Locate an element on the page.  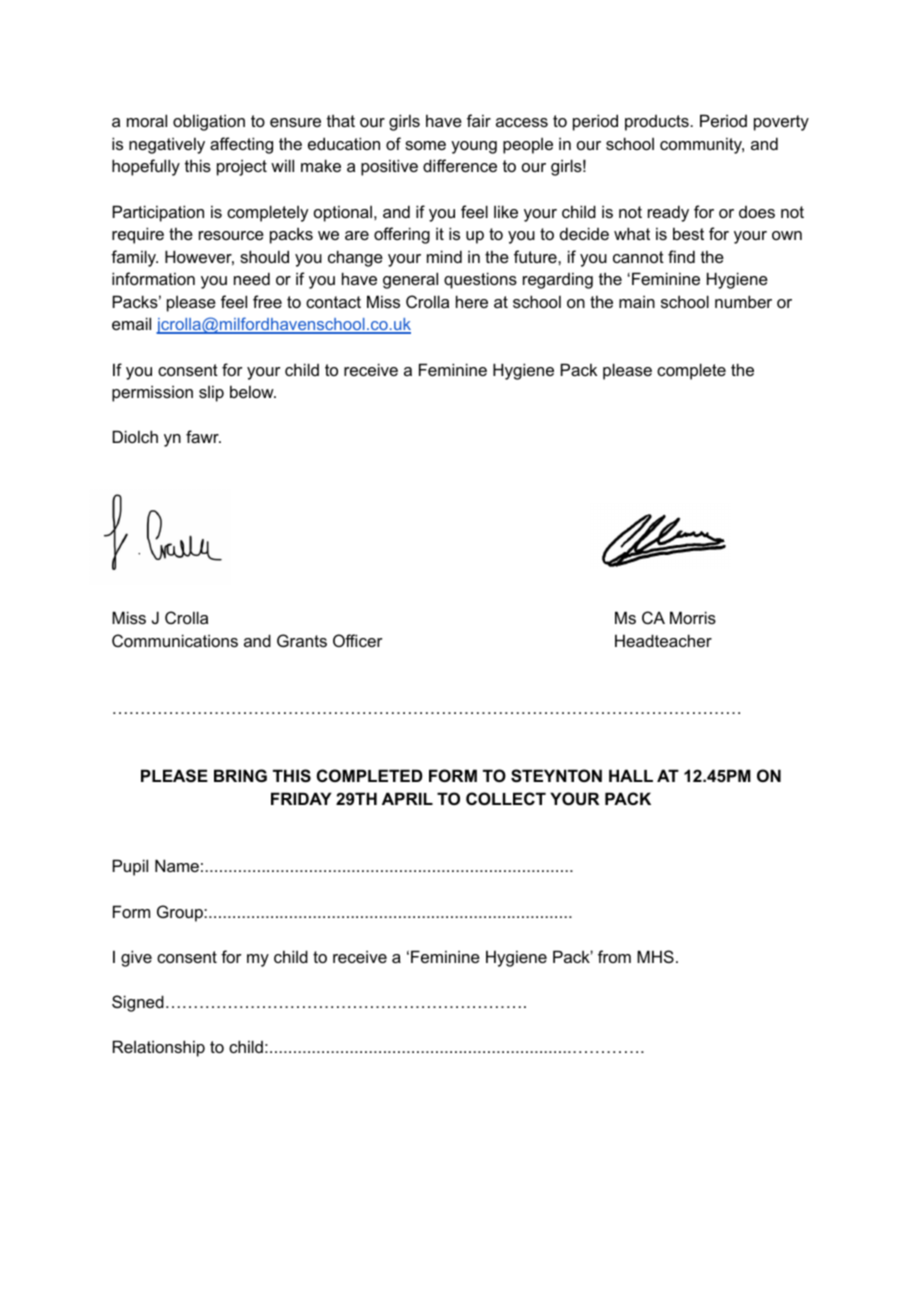
here is located at coordinates (472, 301).
